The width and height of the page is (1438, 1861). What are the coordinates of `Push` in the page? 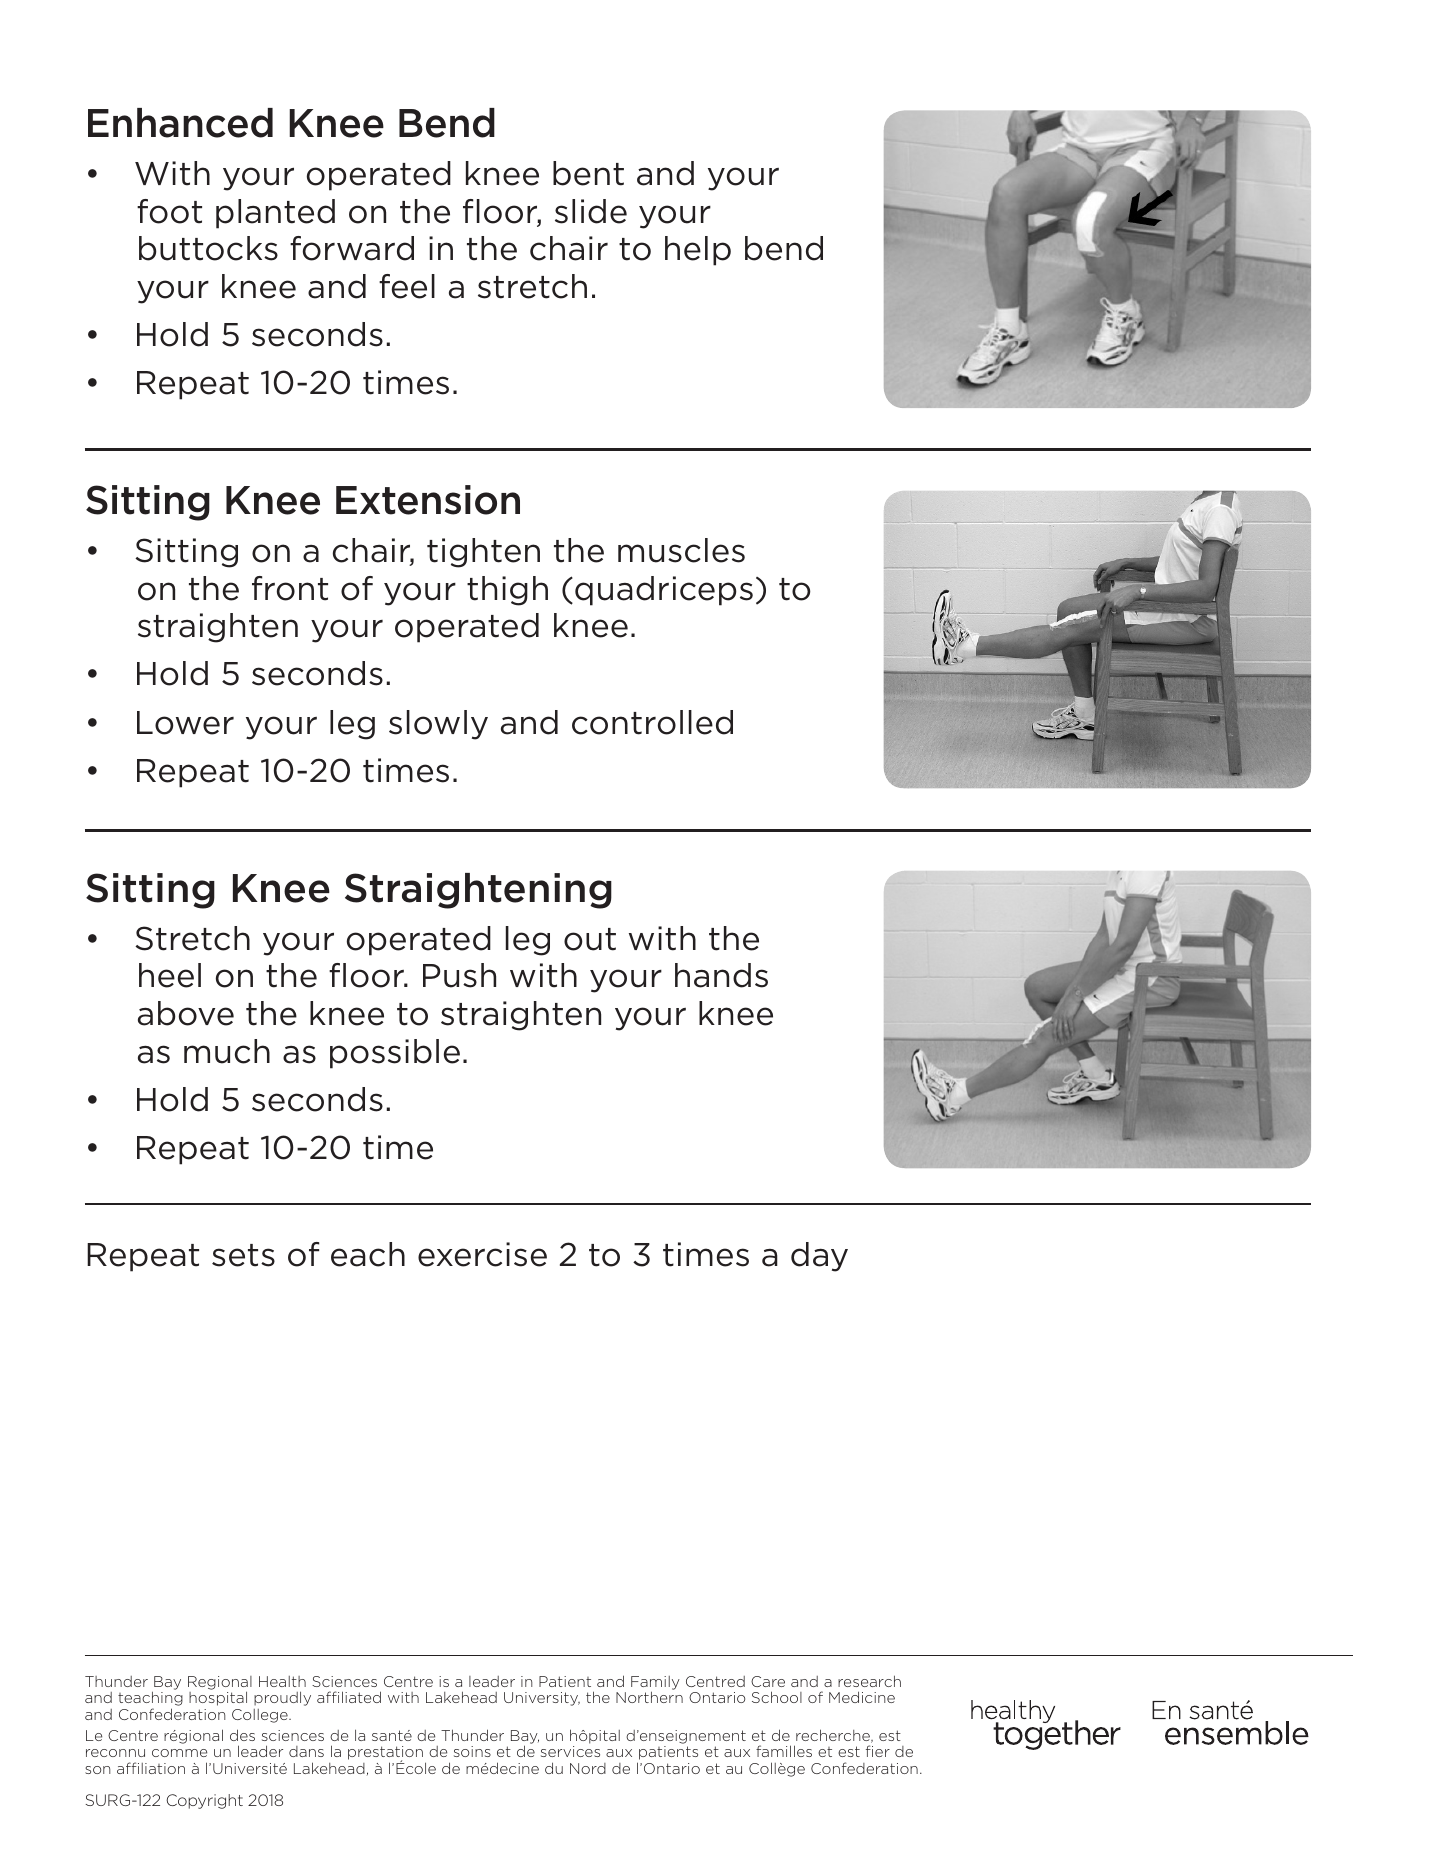 It's located at (459, 975).
